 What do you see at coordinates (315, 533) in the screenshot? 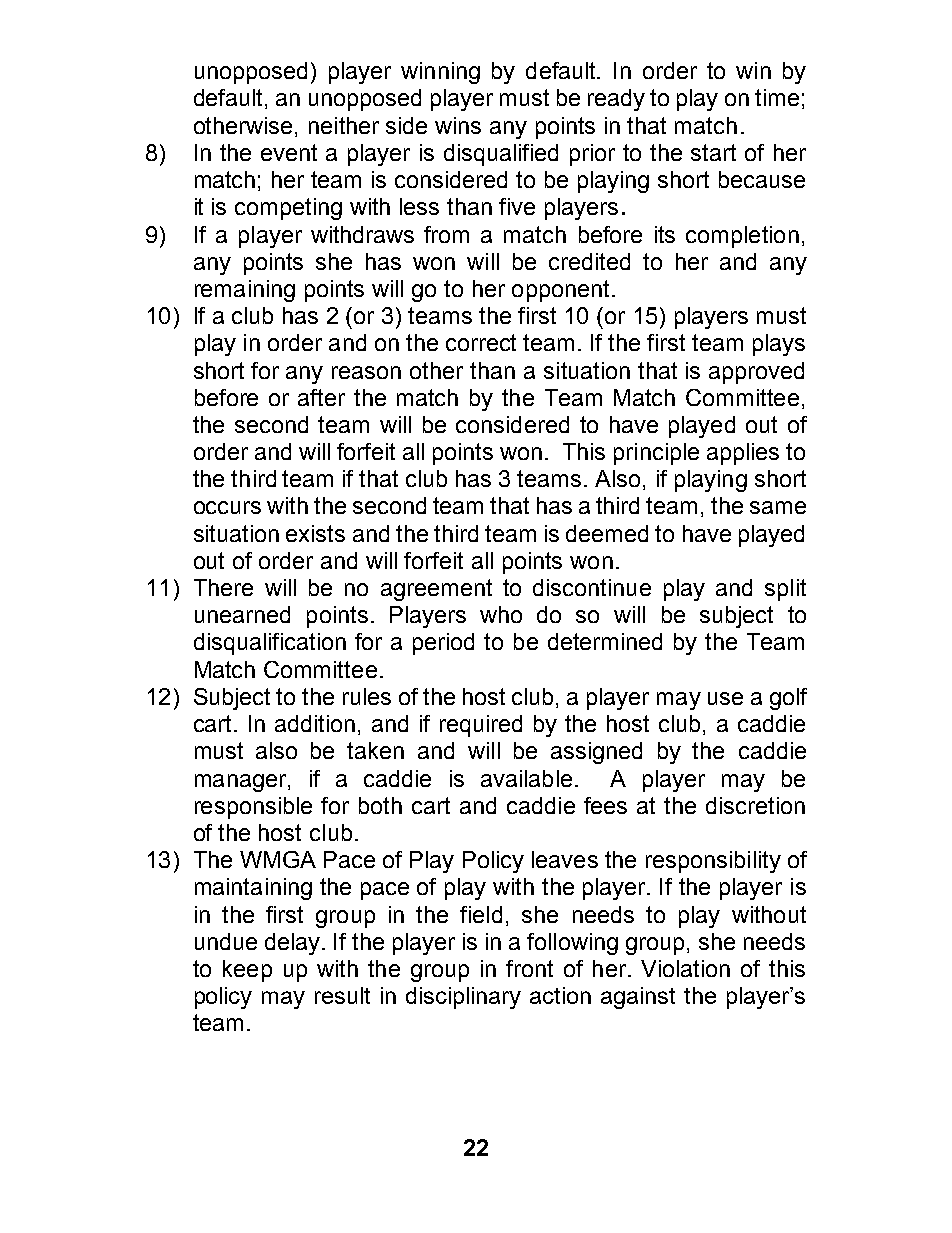
I see `exists` at bounding box center [315, 533].
